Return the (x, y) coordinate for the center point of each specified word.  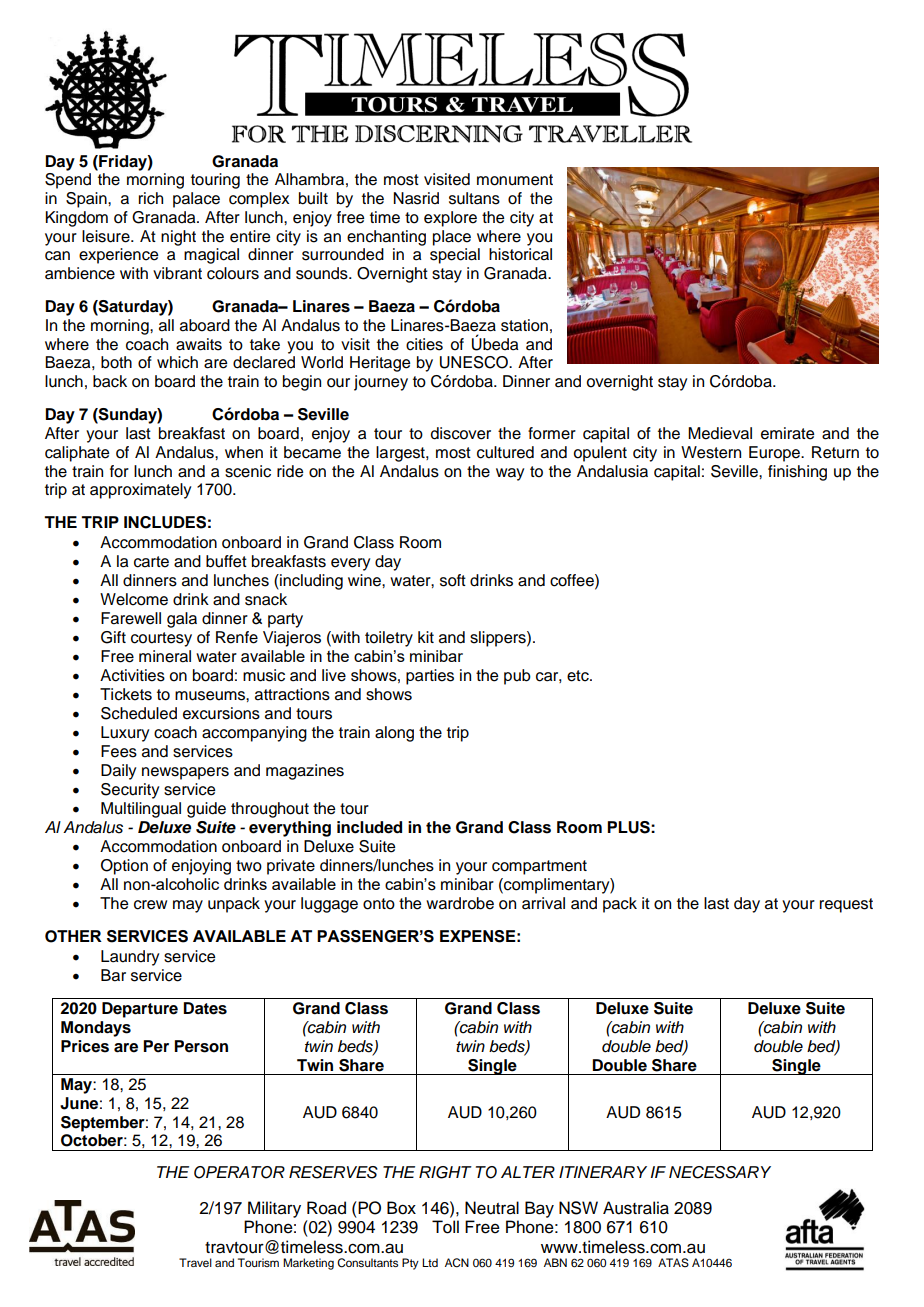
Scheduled (139, 713)
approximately (140, 491)
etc (579, 676)
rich (151, 198)
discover (461, 433)
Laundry (130, 958)
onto (379, 904)
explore (450, 219)
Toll (445, 1227)
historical (520, 254)
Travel (195, 1262)
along (394, 734)
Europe (775, 454)
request (846, 905)
